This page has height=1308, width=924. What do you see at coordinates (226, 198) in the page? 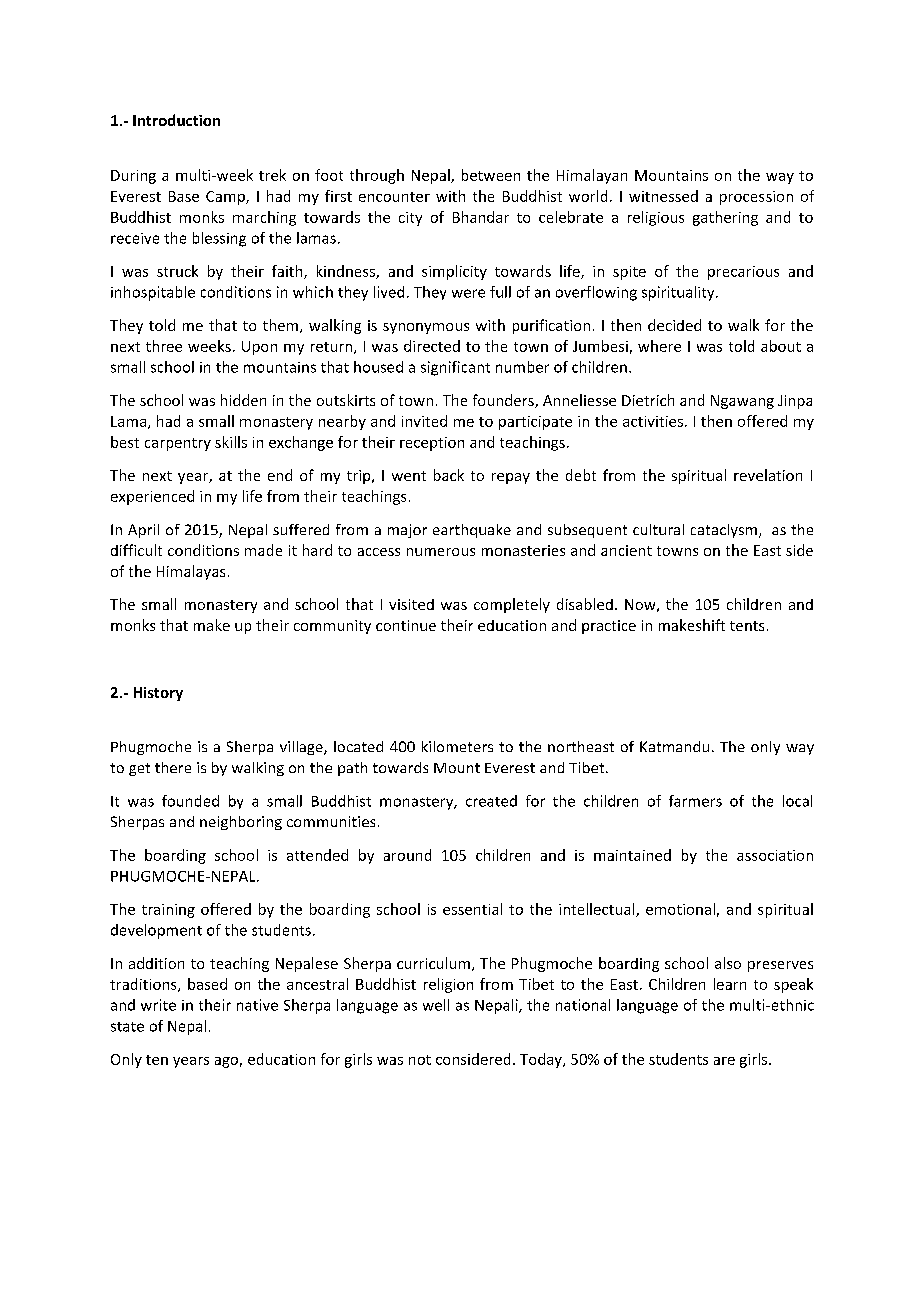
I see `Camp` at bounding box center [226, 198].
